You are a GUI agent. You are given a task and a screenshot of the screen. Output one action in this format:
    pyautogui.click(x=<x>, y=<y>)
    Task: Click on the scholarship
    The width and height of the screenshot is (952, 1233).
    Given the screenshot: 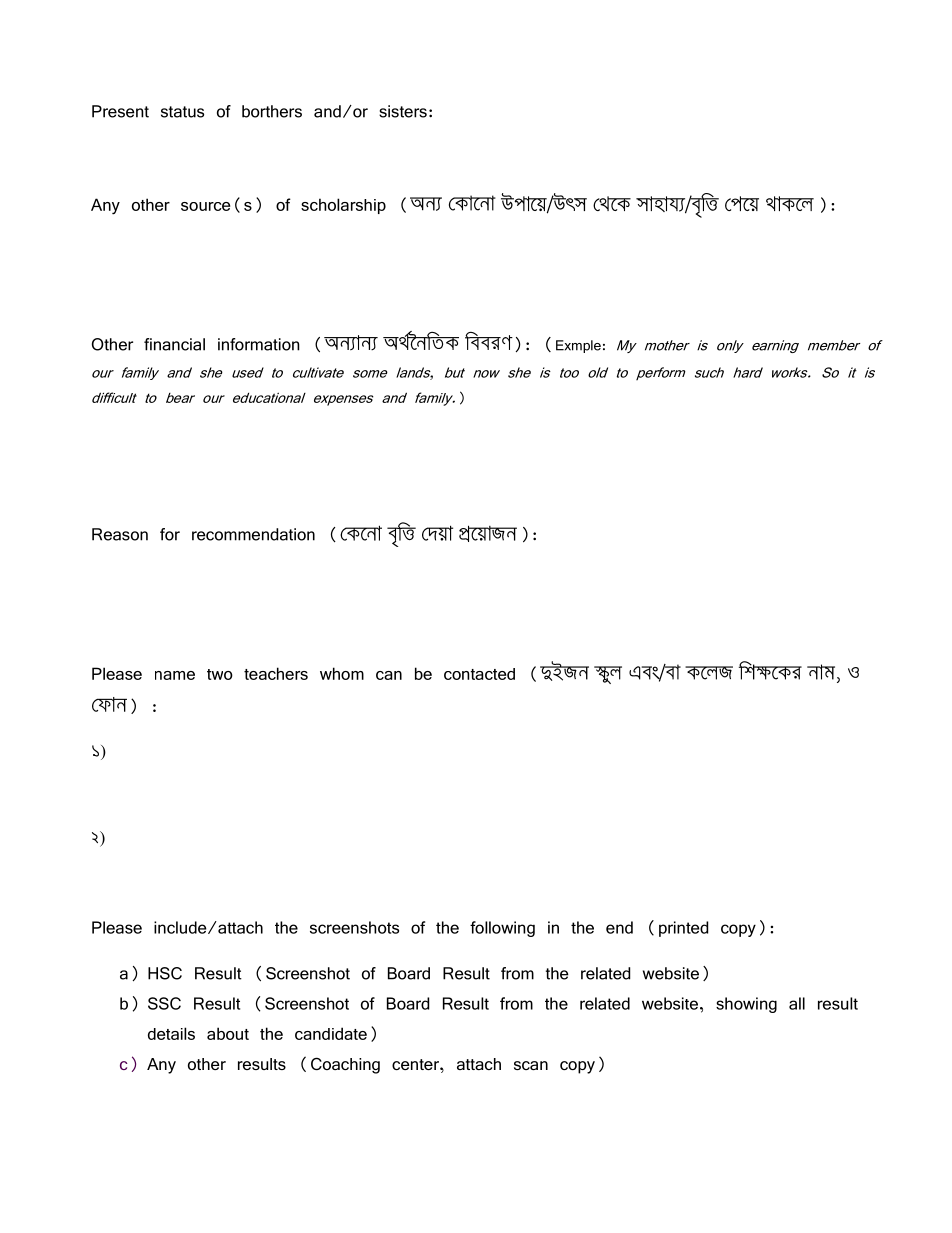 What is the action you would take?
    pyautogui.click(x=343, y=206)
